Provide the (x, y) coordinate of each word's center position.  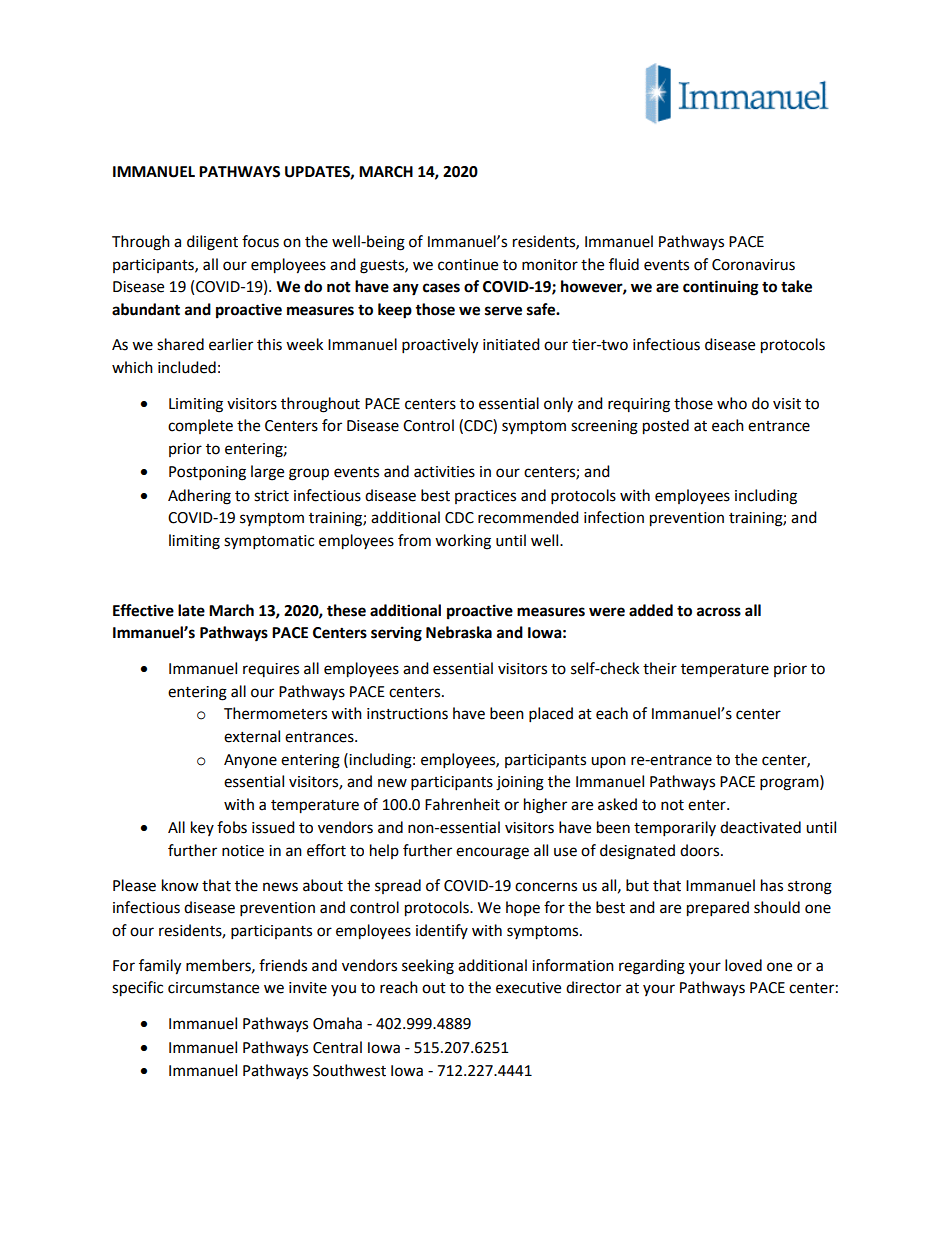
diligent (212, 243)
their (660, 668)
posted (666, 427)
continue (468, 265)
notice (243, 851)
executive (528, 988)
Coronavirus (753, 265)
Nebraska (459, 632)
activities (444, 472)
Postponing (207, 473)
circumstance (213, 988)
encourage (492, 853)
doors (701, 850)
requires (271, 670)
